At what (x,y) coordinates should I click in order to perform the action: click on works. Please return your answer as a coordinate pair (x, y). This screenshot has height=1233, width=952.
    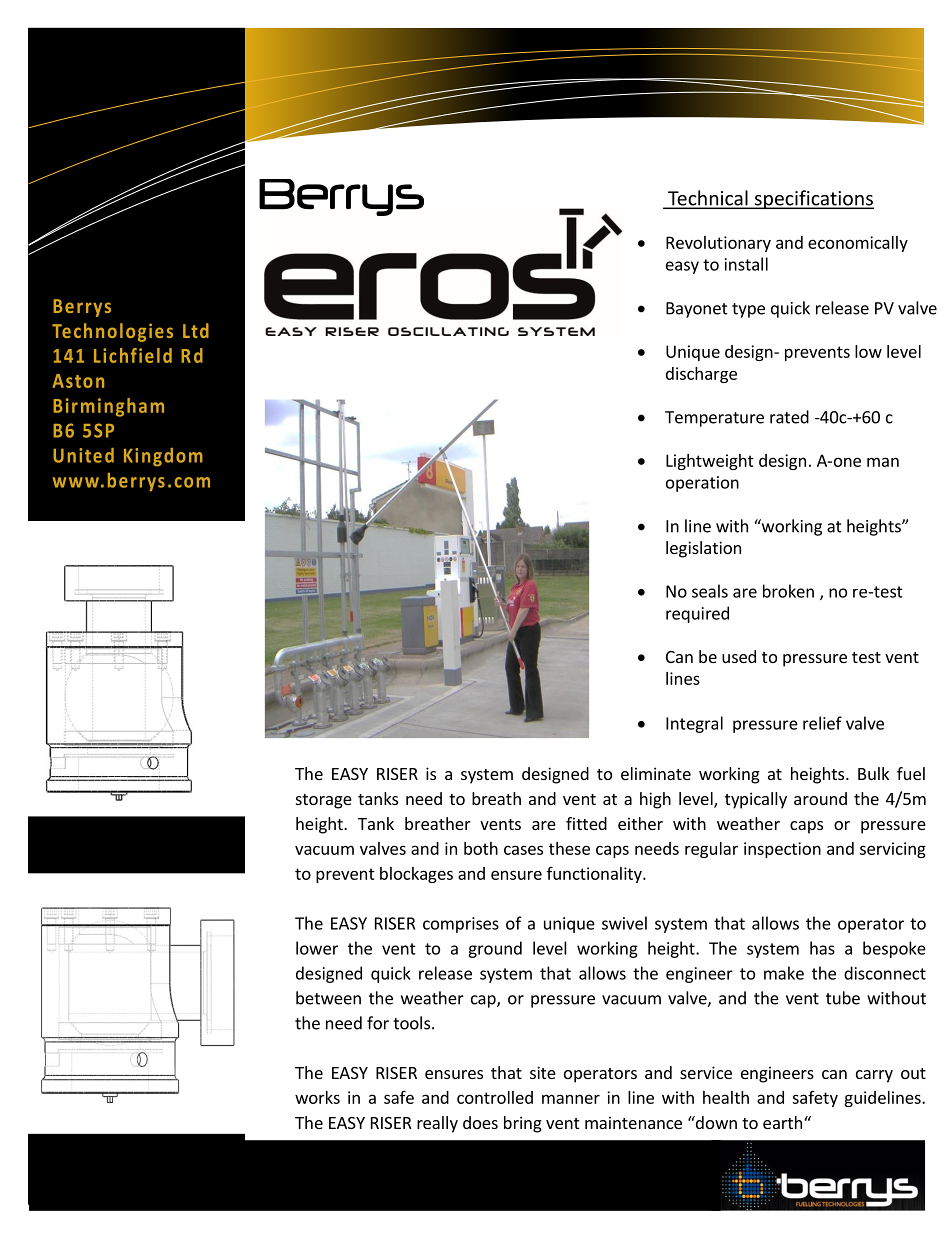
    Looking at the image, I should click on (317, 1097).
